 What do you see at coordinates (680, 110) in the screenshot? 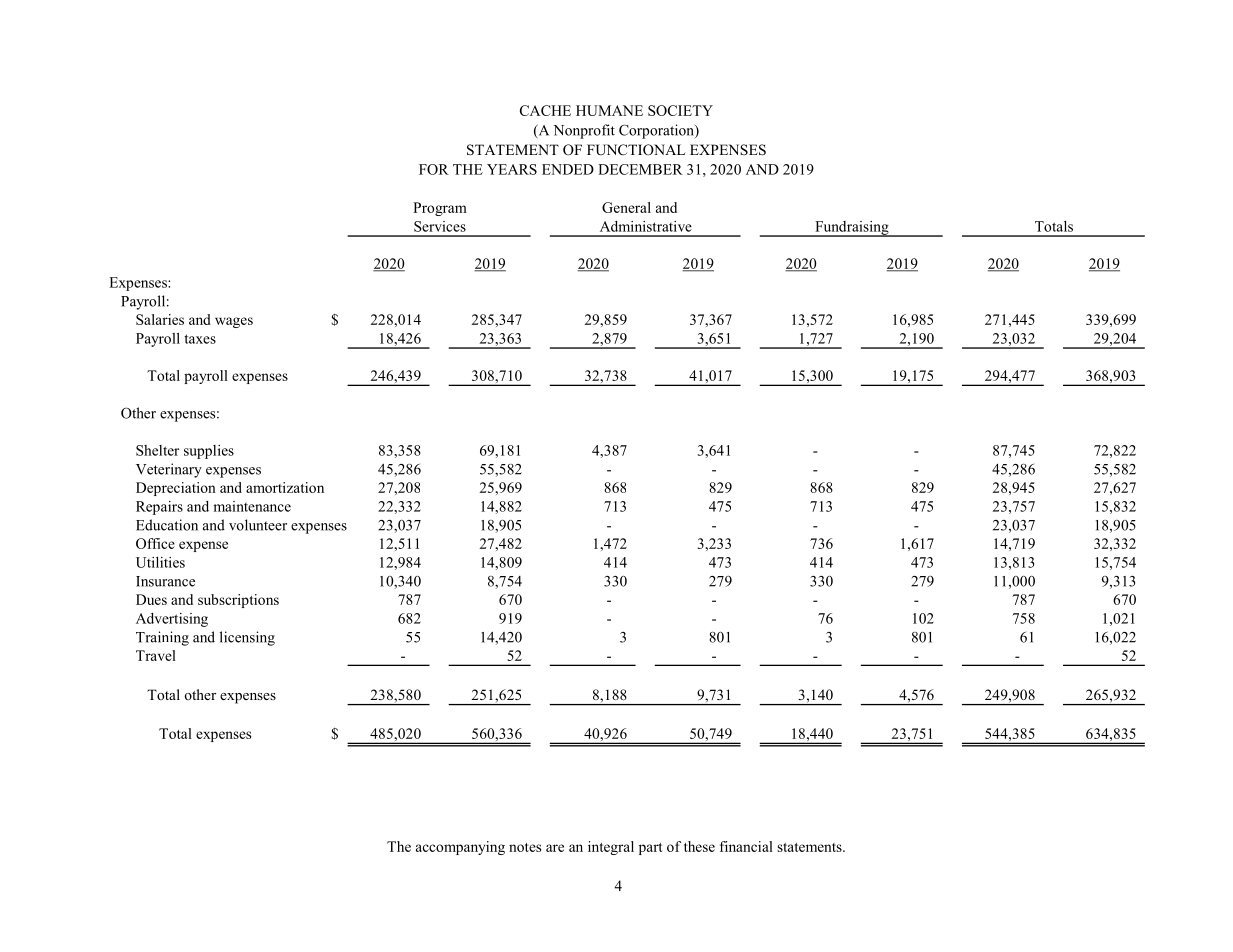
I see `SOCIETY` at bounding box center [680, 110].
